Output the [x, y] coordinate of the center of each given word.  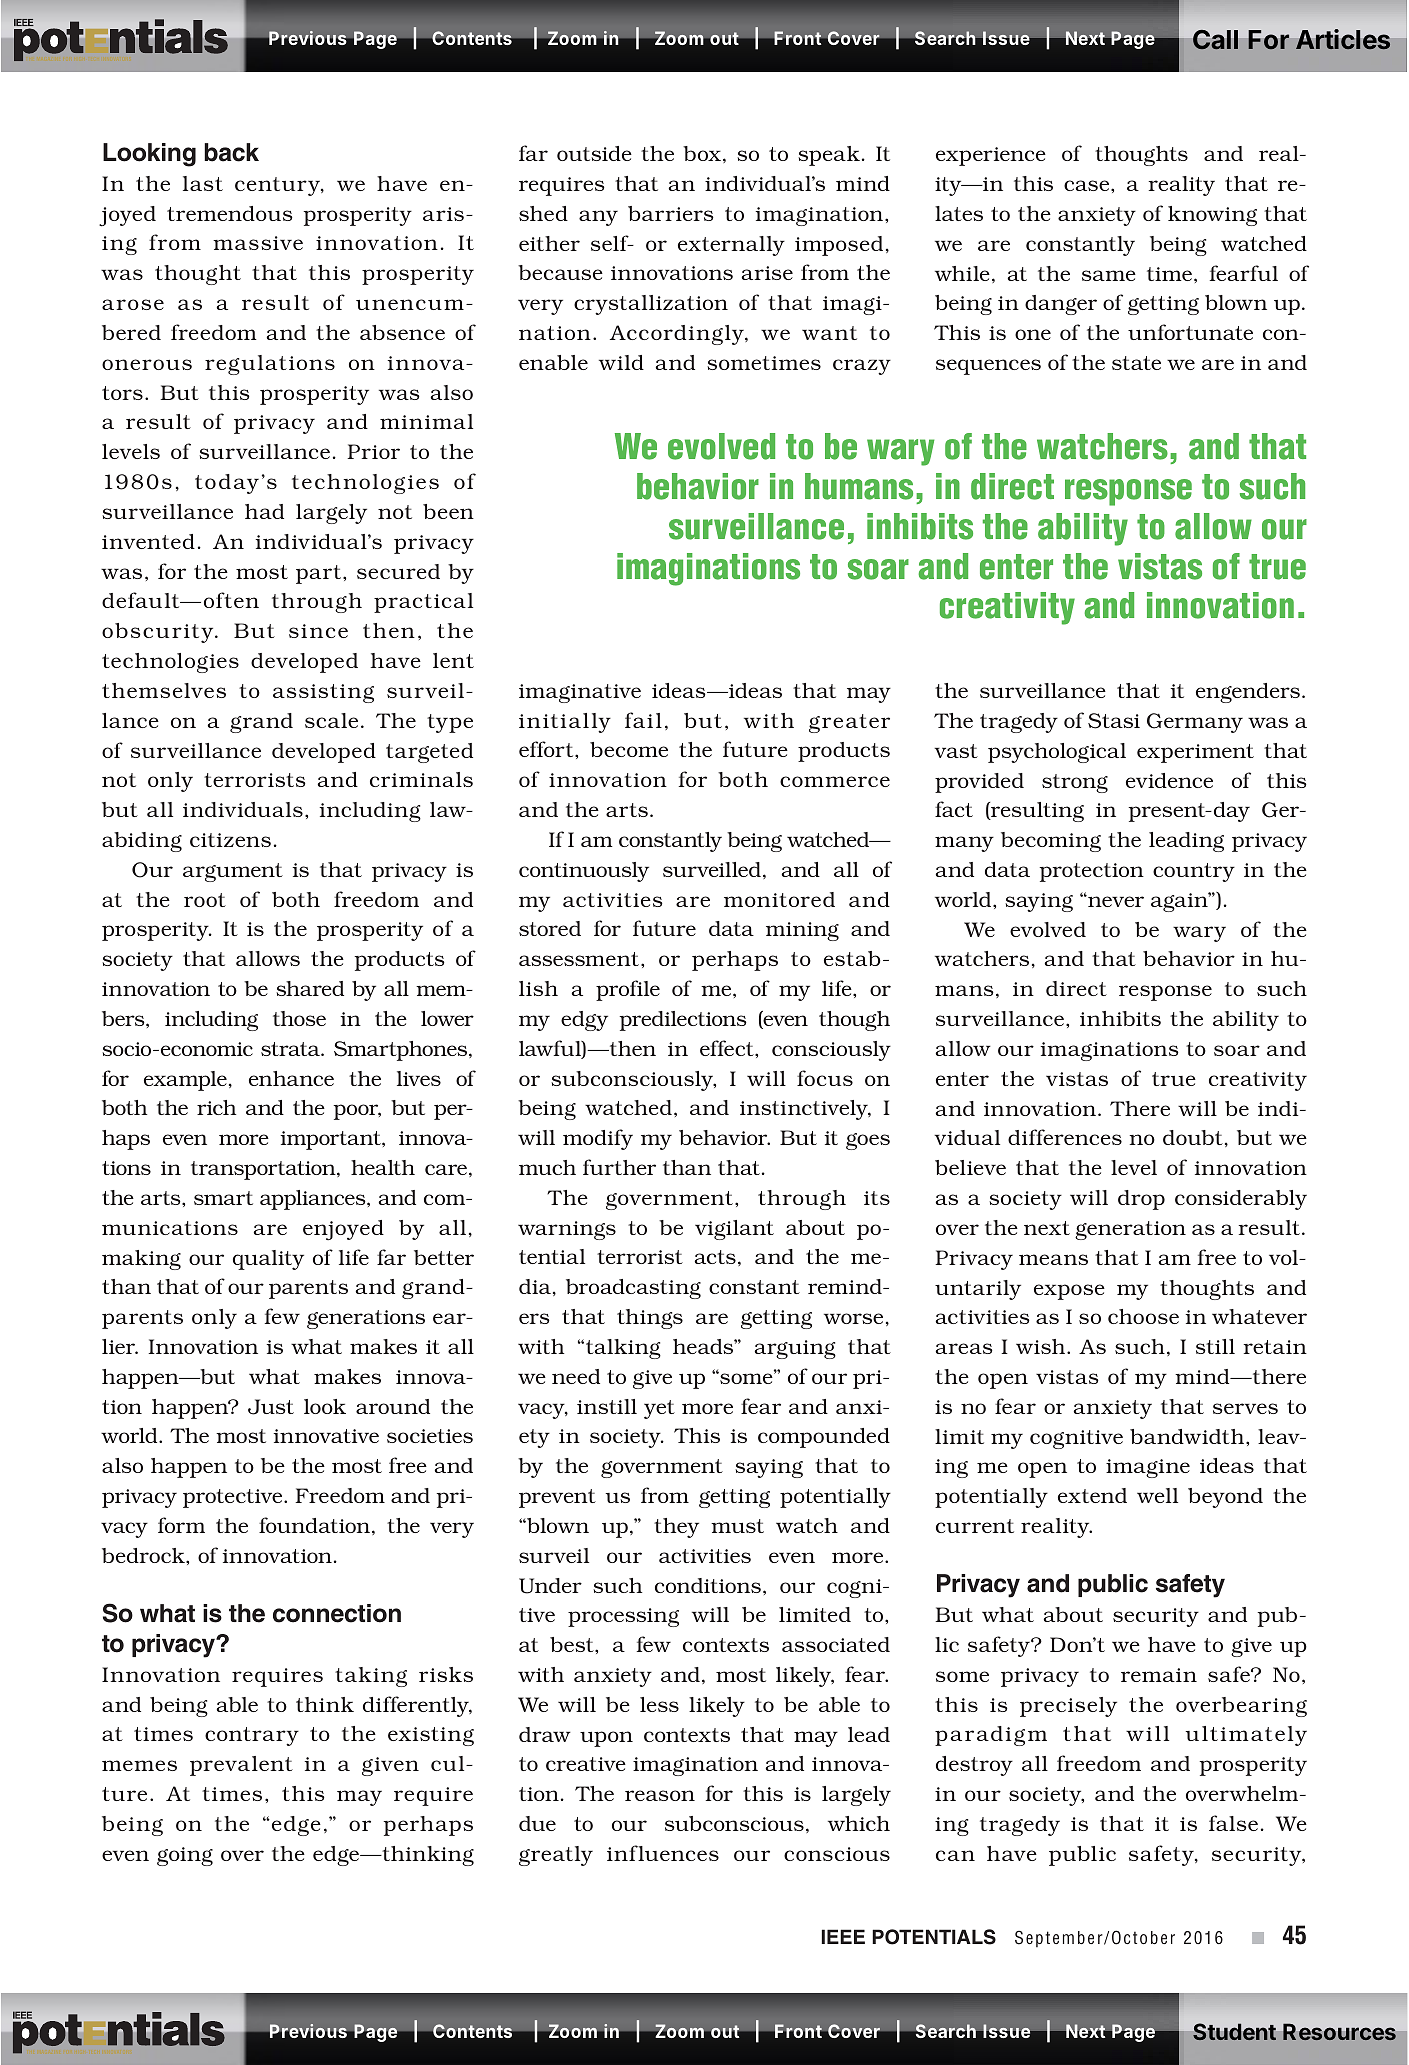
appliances [314, 1200]
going [185, 1856]
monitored [779, 899]
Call [1215, 40]
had [264, 511]
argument [233, 872]
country [1194, 872]
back [231, 152]
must [737, 1526]
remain [1159, 1675]
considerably [1241, 1200]
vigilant [734, 1230]
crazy [862, 367]
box [703, 154]
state [1136, 363]
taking [371, 1677]
